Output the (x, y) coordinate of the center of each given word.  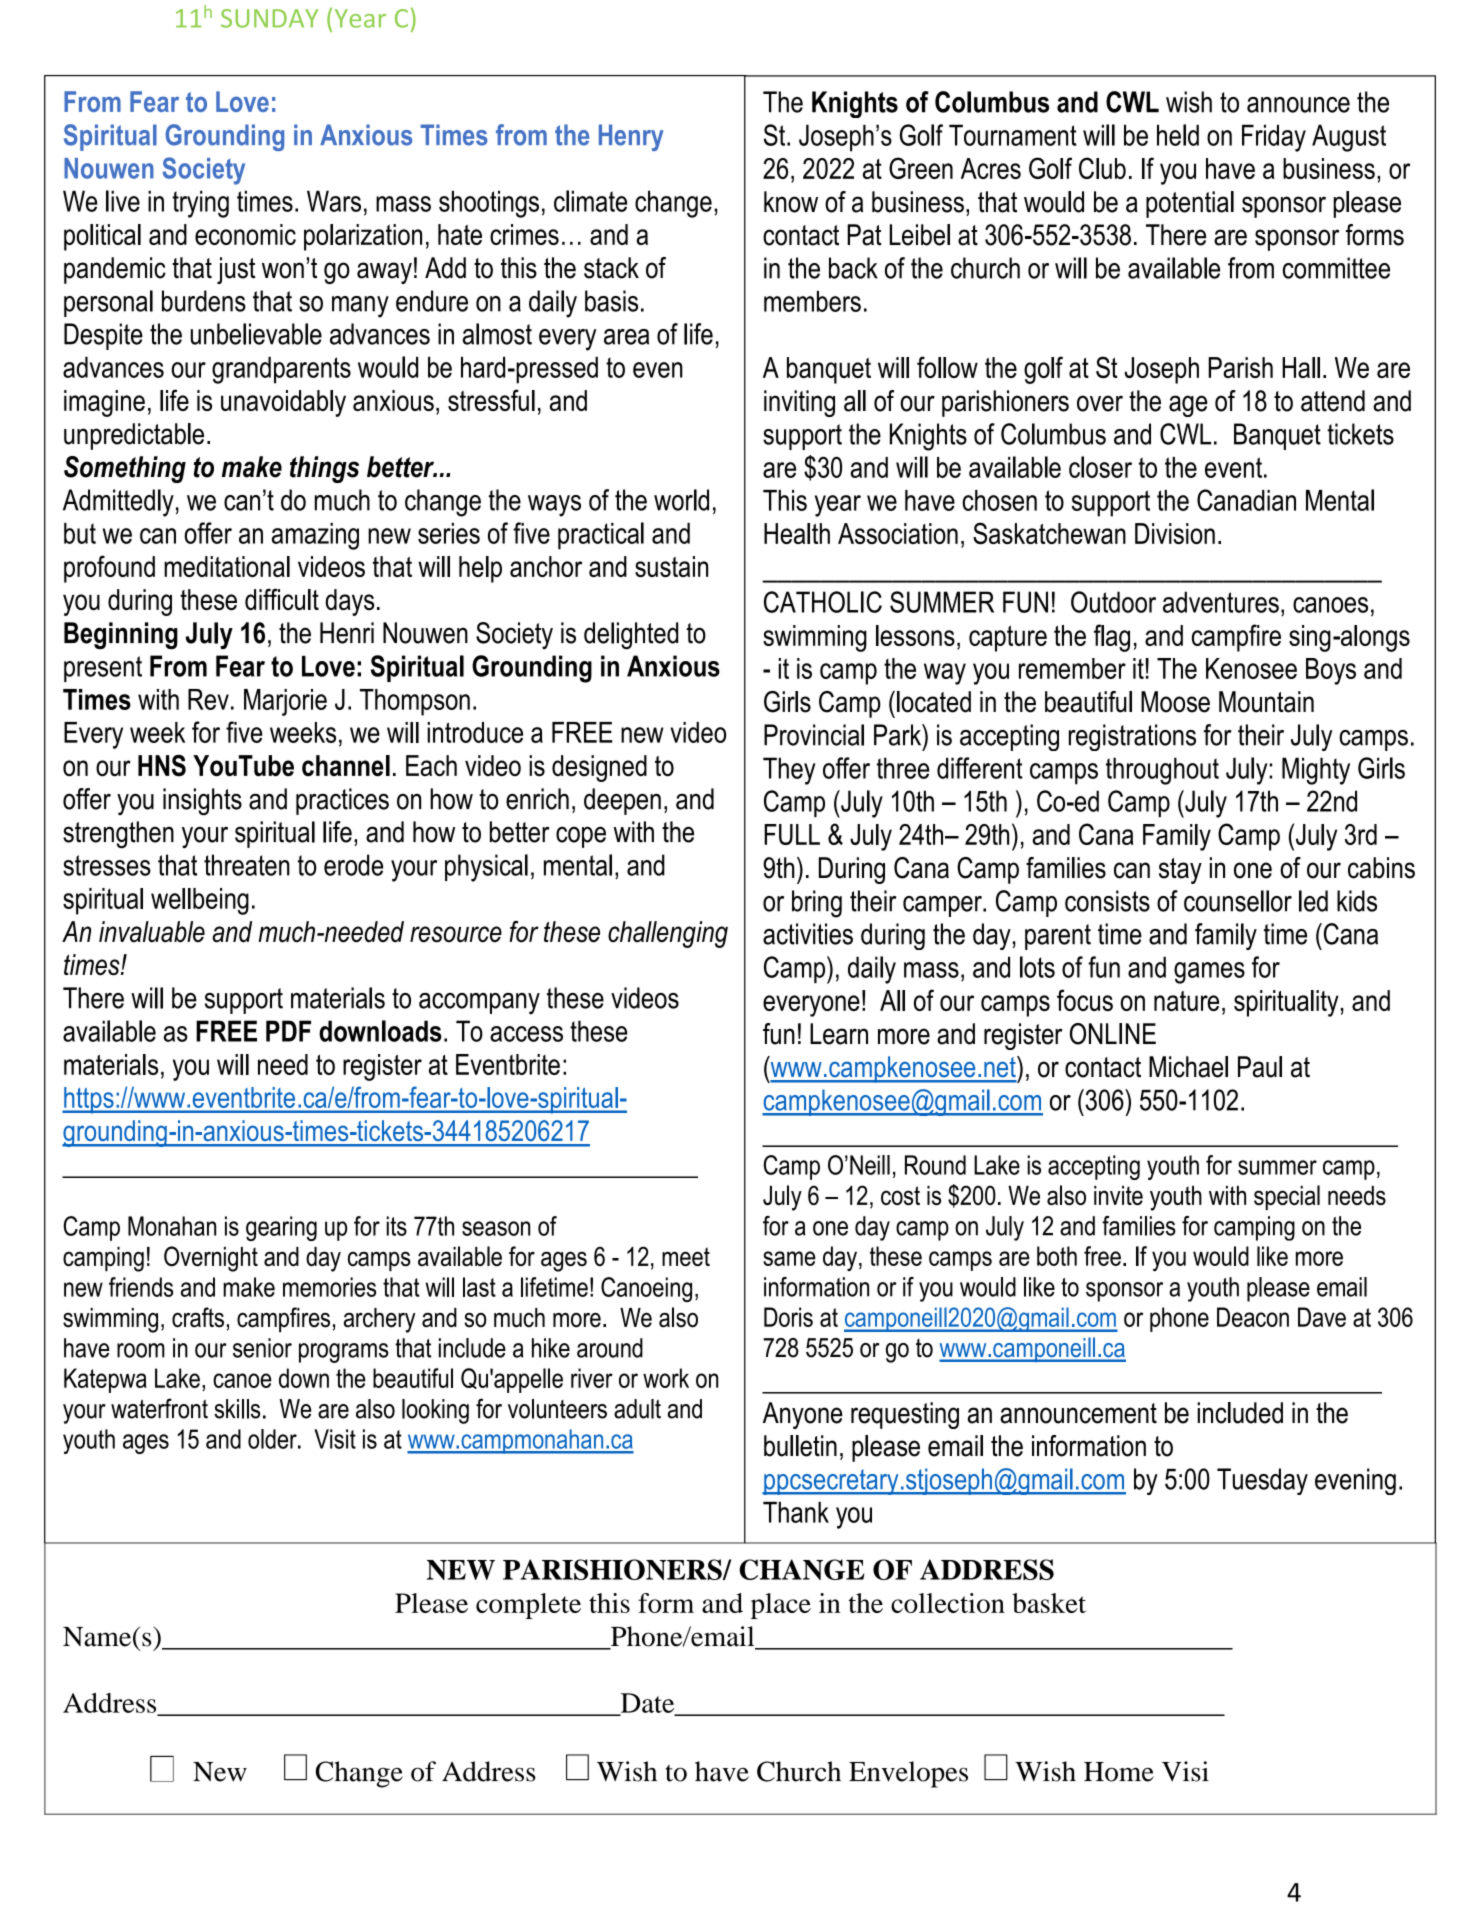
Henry (631, 137)
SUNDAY (269, 18)
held (1178, 135)
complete (528, 1606)
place (781, 1606)
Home (1119, 1772)
